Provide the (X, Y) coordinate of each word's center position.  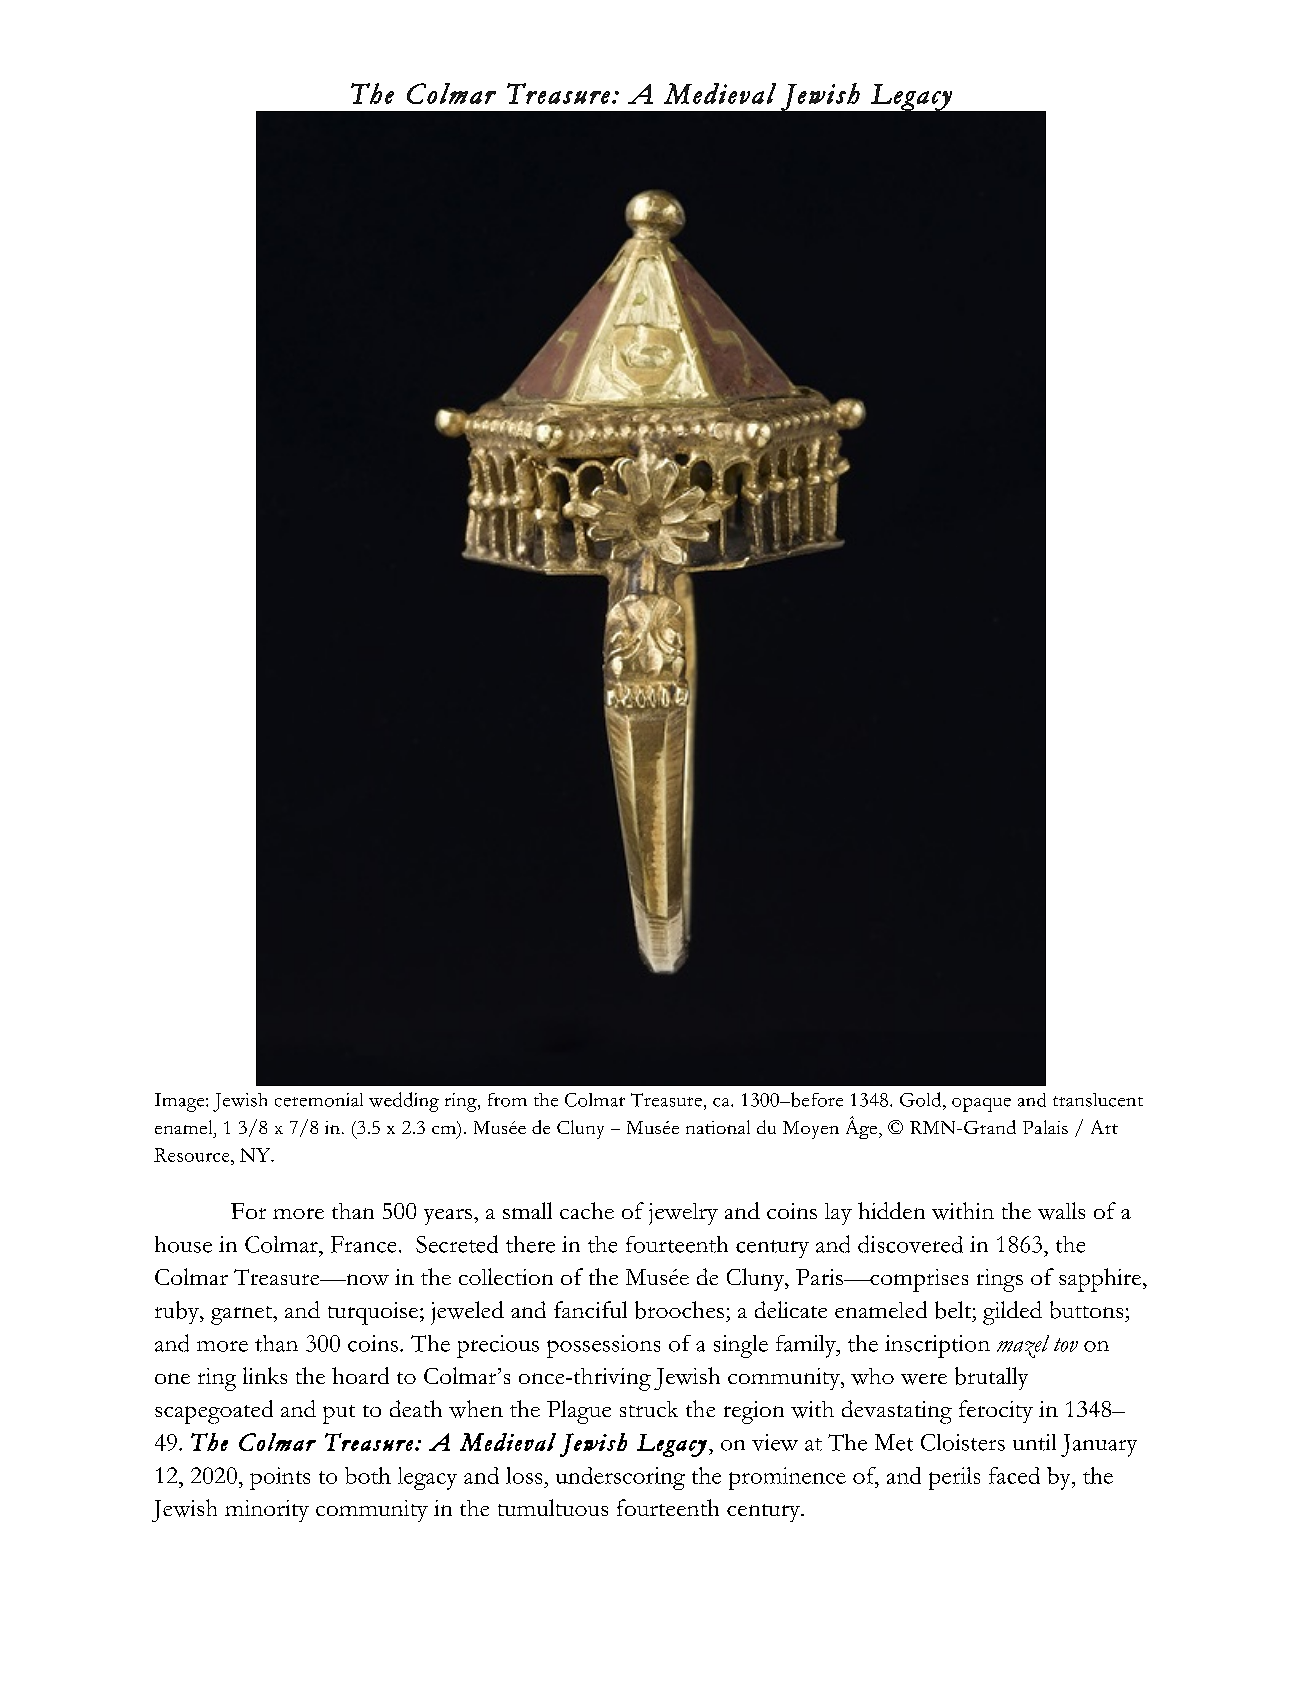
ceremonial (319, 1100)
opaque (981, 1105)
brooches (679, 1310)
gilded (1012, 1313)
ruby (178, 1312)
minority (267, 1511)
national (718, 1127)
